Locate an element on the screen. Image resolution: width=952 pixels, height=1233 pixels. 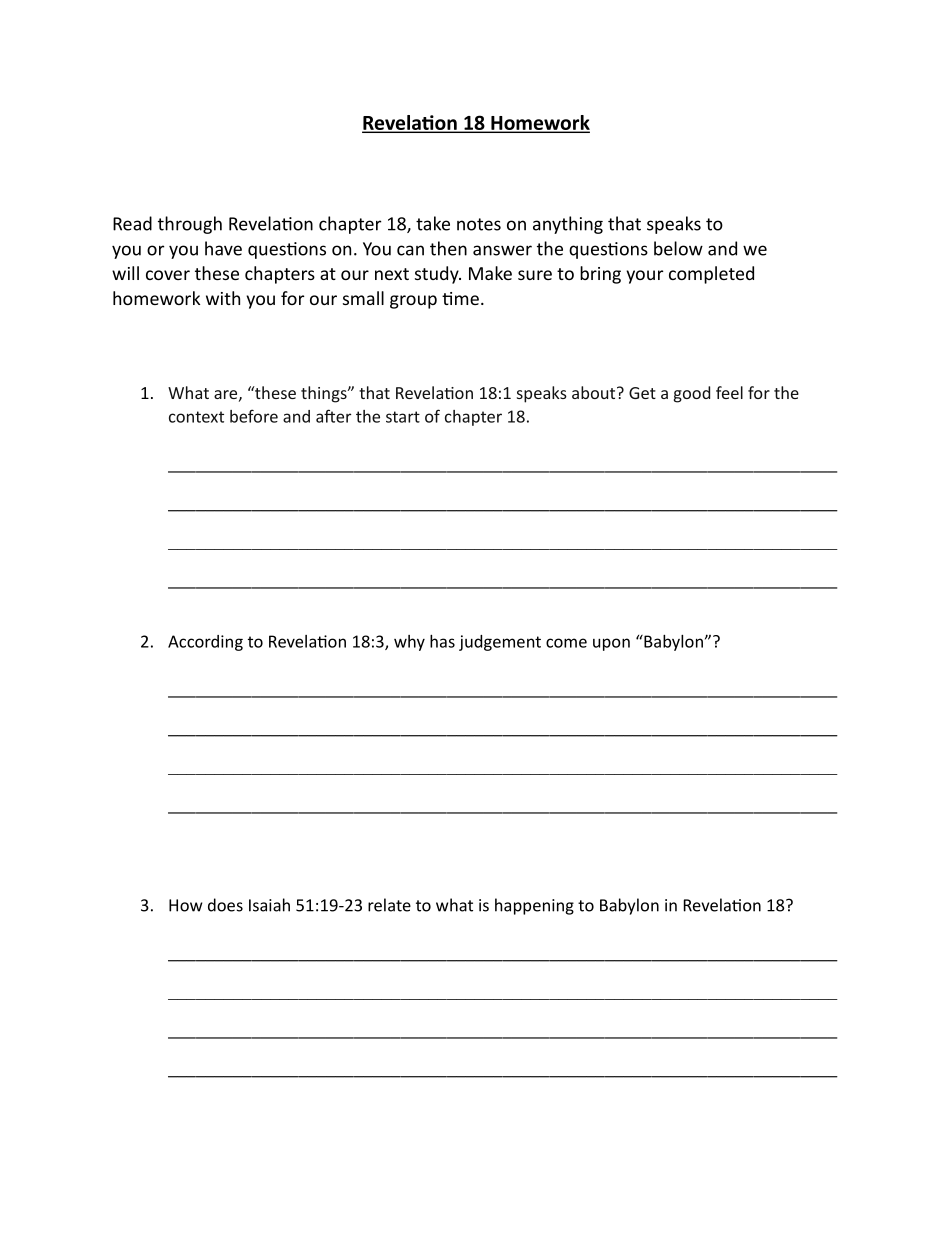
have is located at coordinates (223, 248).
